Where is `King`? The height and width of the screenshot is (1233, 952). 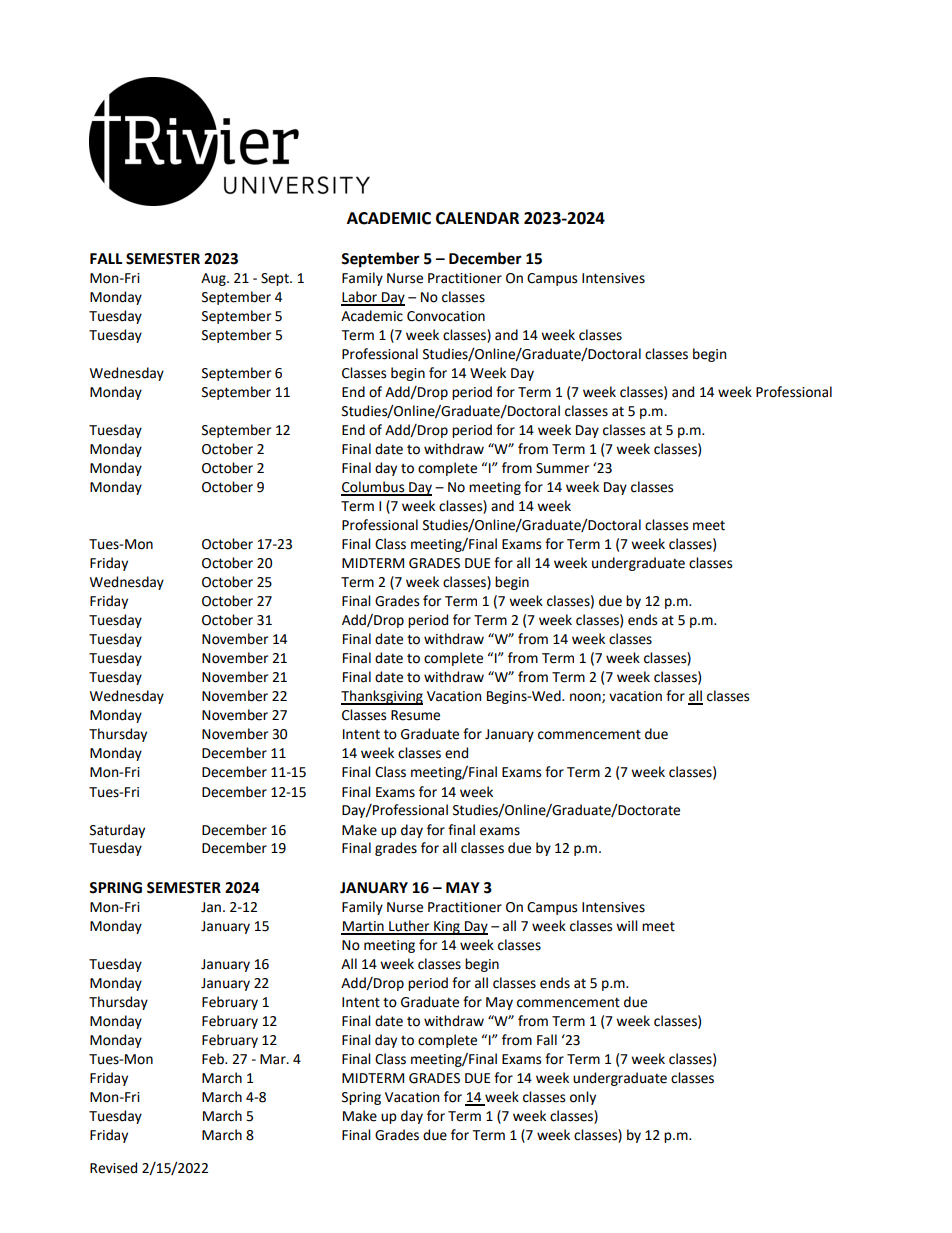
King is located at coordinates (447, 928).
